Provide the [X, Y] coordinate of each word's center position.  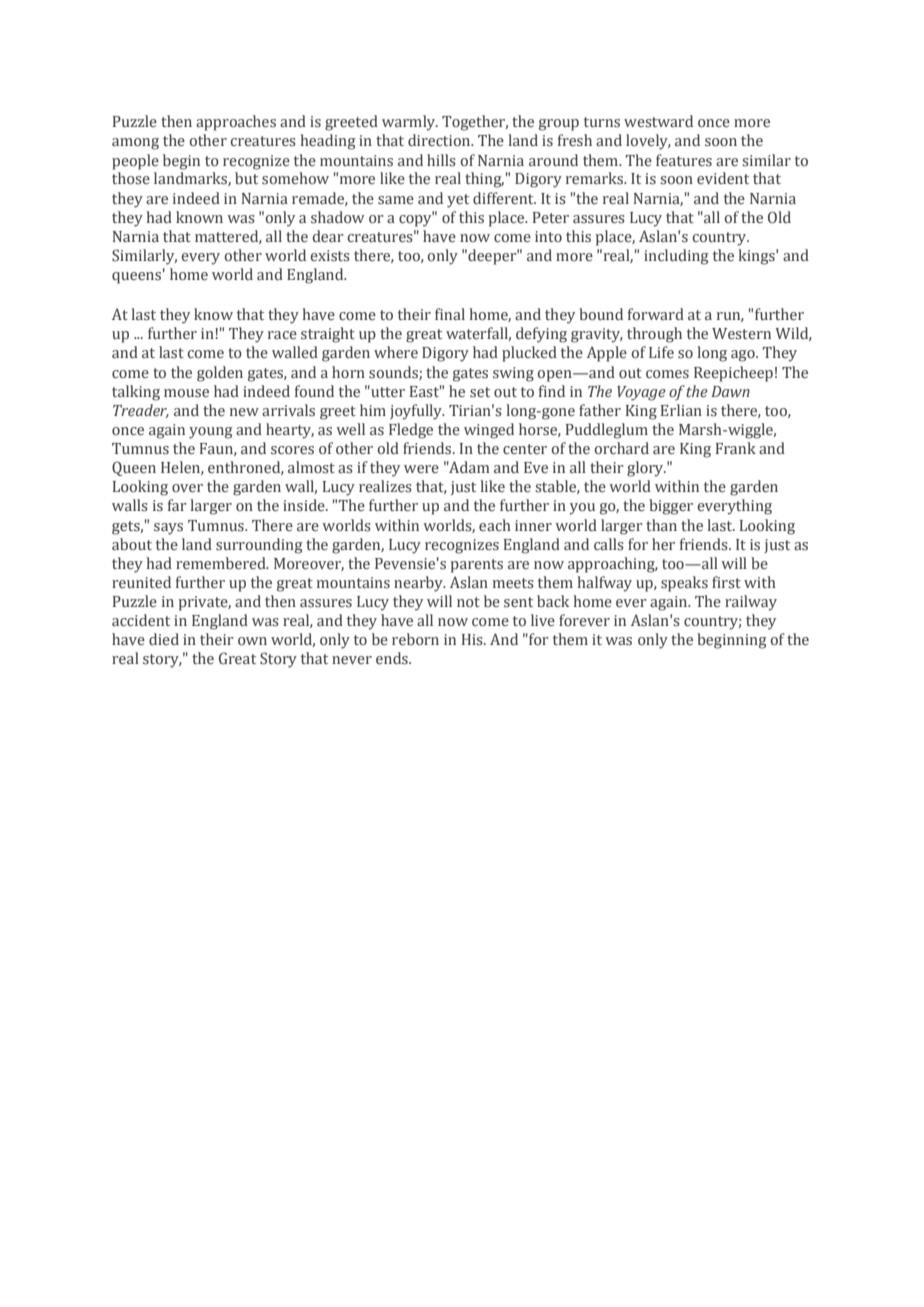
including [676, 257]
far [177, 505]
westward [658, 121]
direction [440, 140]
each [495, 525]
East [426, 391]
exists [330, 256]
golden [220, 374]
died [164, 639]
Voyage [641, 393]
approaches [236, 123]
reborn [415, 639]
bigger [671, 507]
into [548, 236]
